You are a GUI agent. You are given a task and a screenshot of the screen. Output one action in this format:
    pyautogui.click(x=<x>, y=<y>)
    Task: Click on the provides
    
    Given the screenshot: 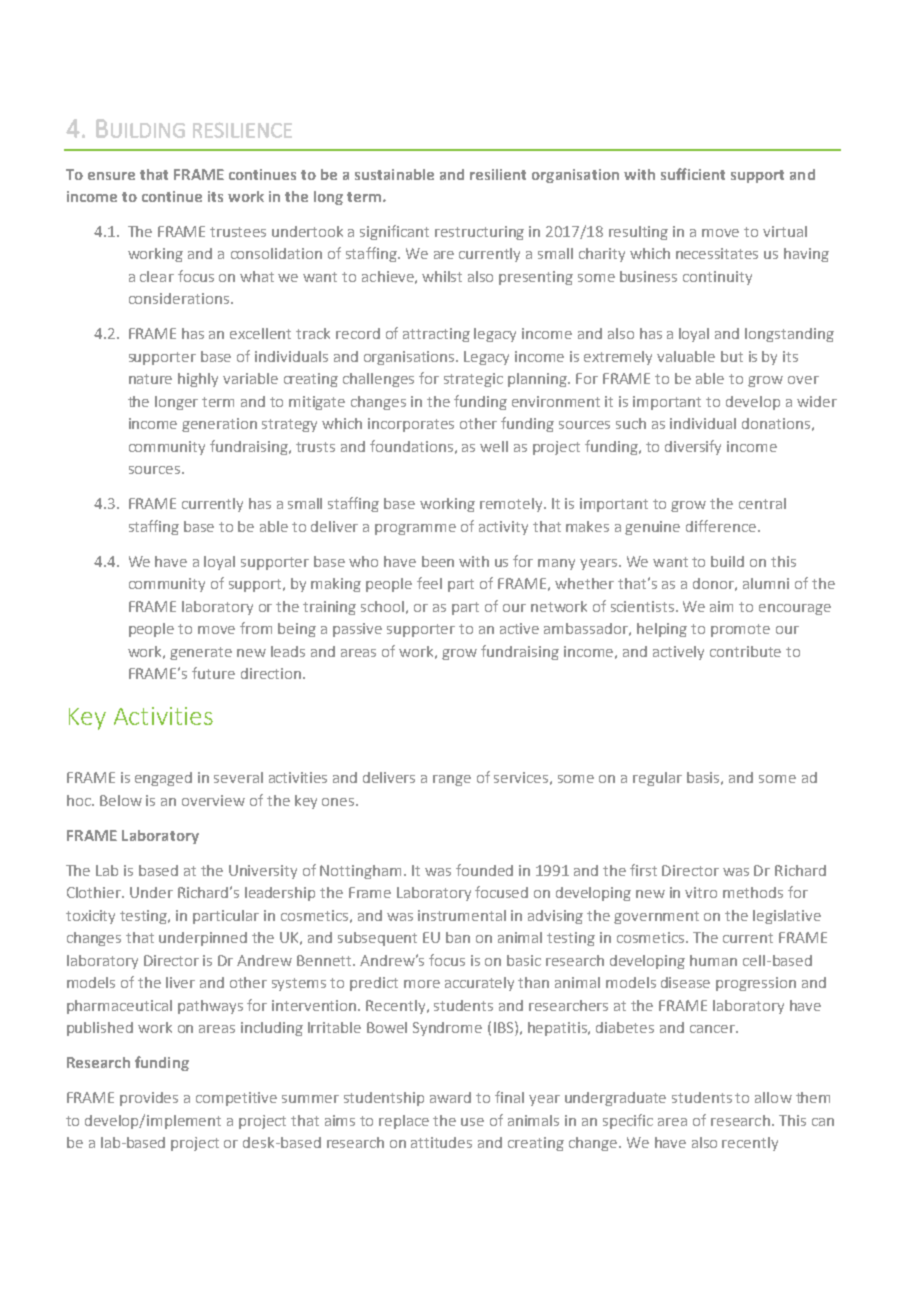 What is the action you would take?
    pyautogui.click(x=149, y=1099)
